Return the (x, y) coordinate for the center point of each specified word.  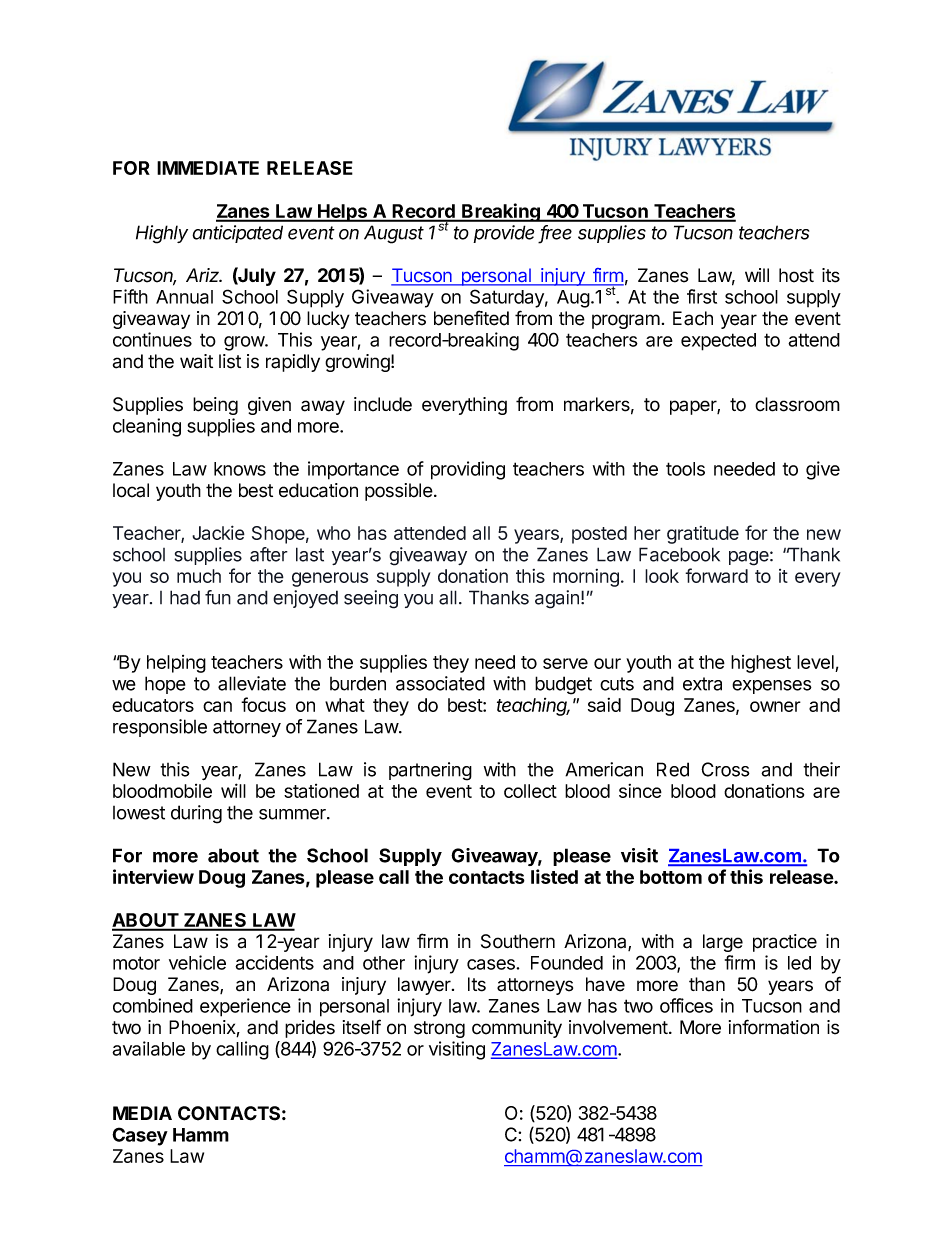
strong (439, 1029)
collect (530, 791)
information (774, 1027)
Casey (140, 1136)
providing (468, 470)
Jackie (218, 532)
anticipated (237, 234)
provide (503, 234)
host (796, 275)
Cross (725, 769)
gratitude (703, 535)
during (196, 814)
